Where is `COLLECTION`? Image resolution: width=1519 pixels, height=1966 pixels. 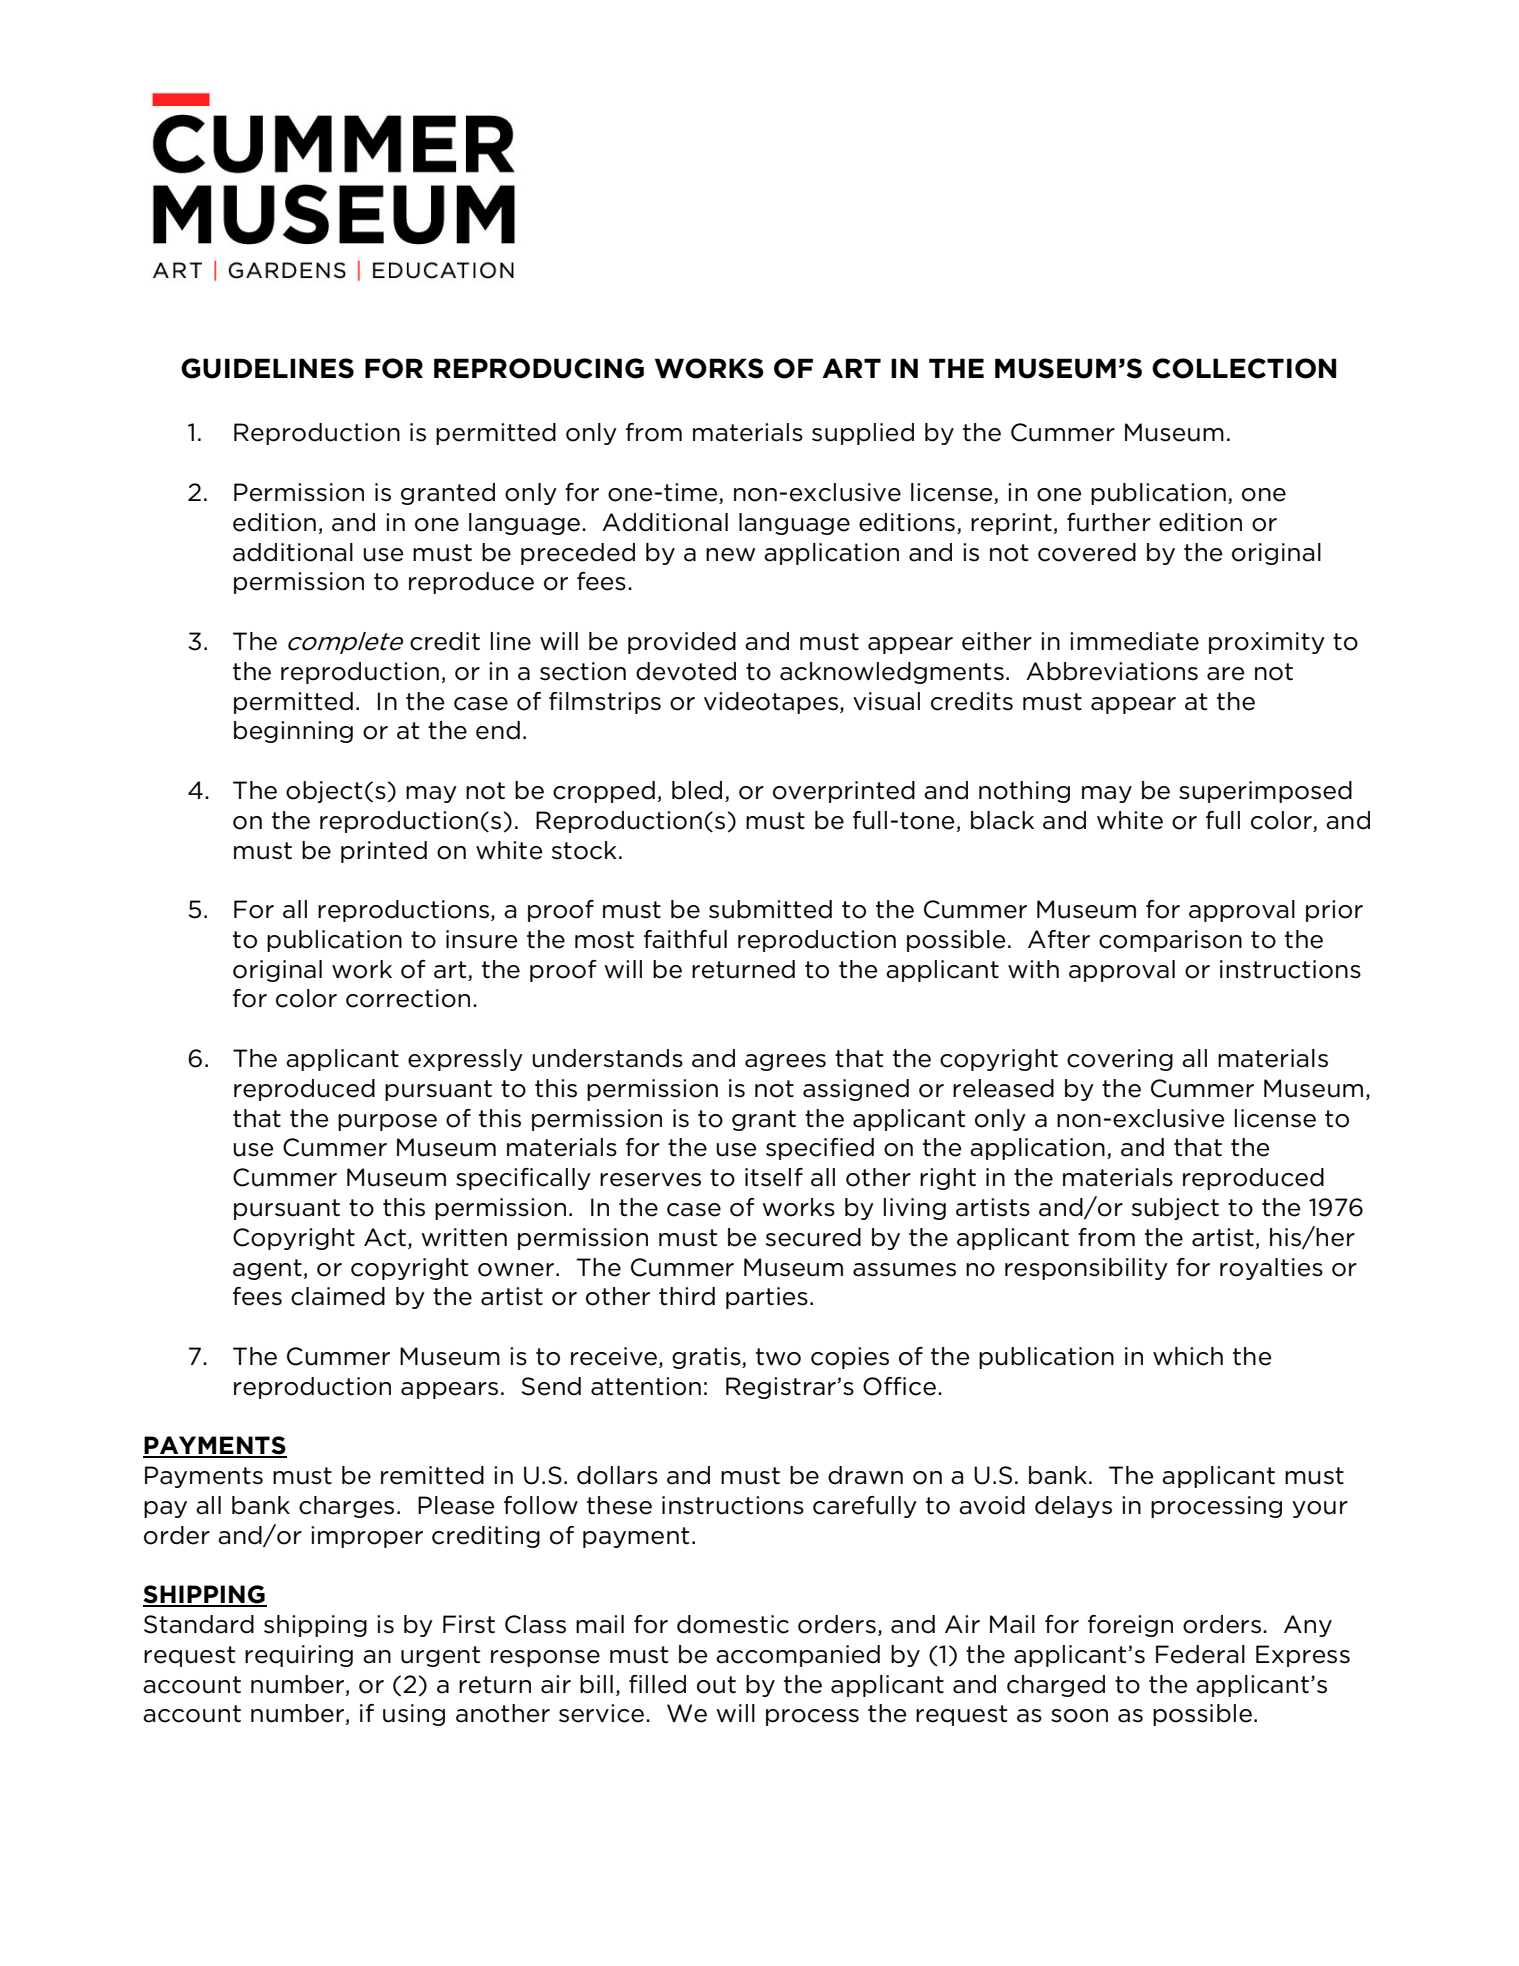
COLLECTION is located at coordinates (1244, 368).
